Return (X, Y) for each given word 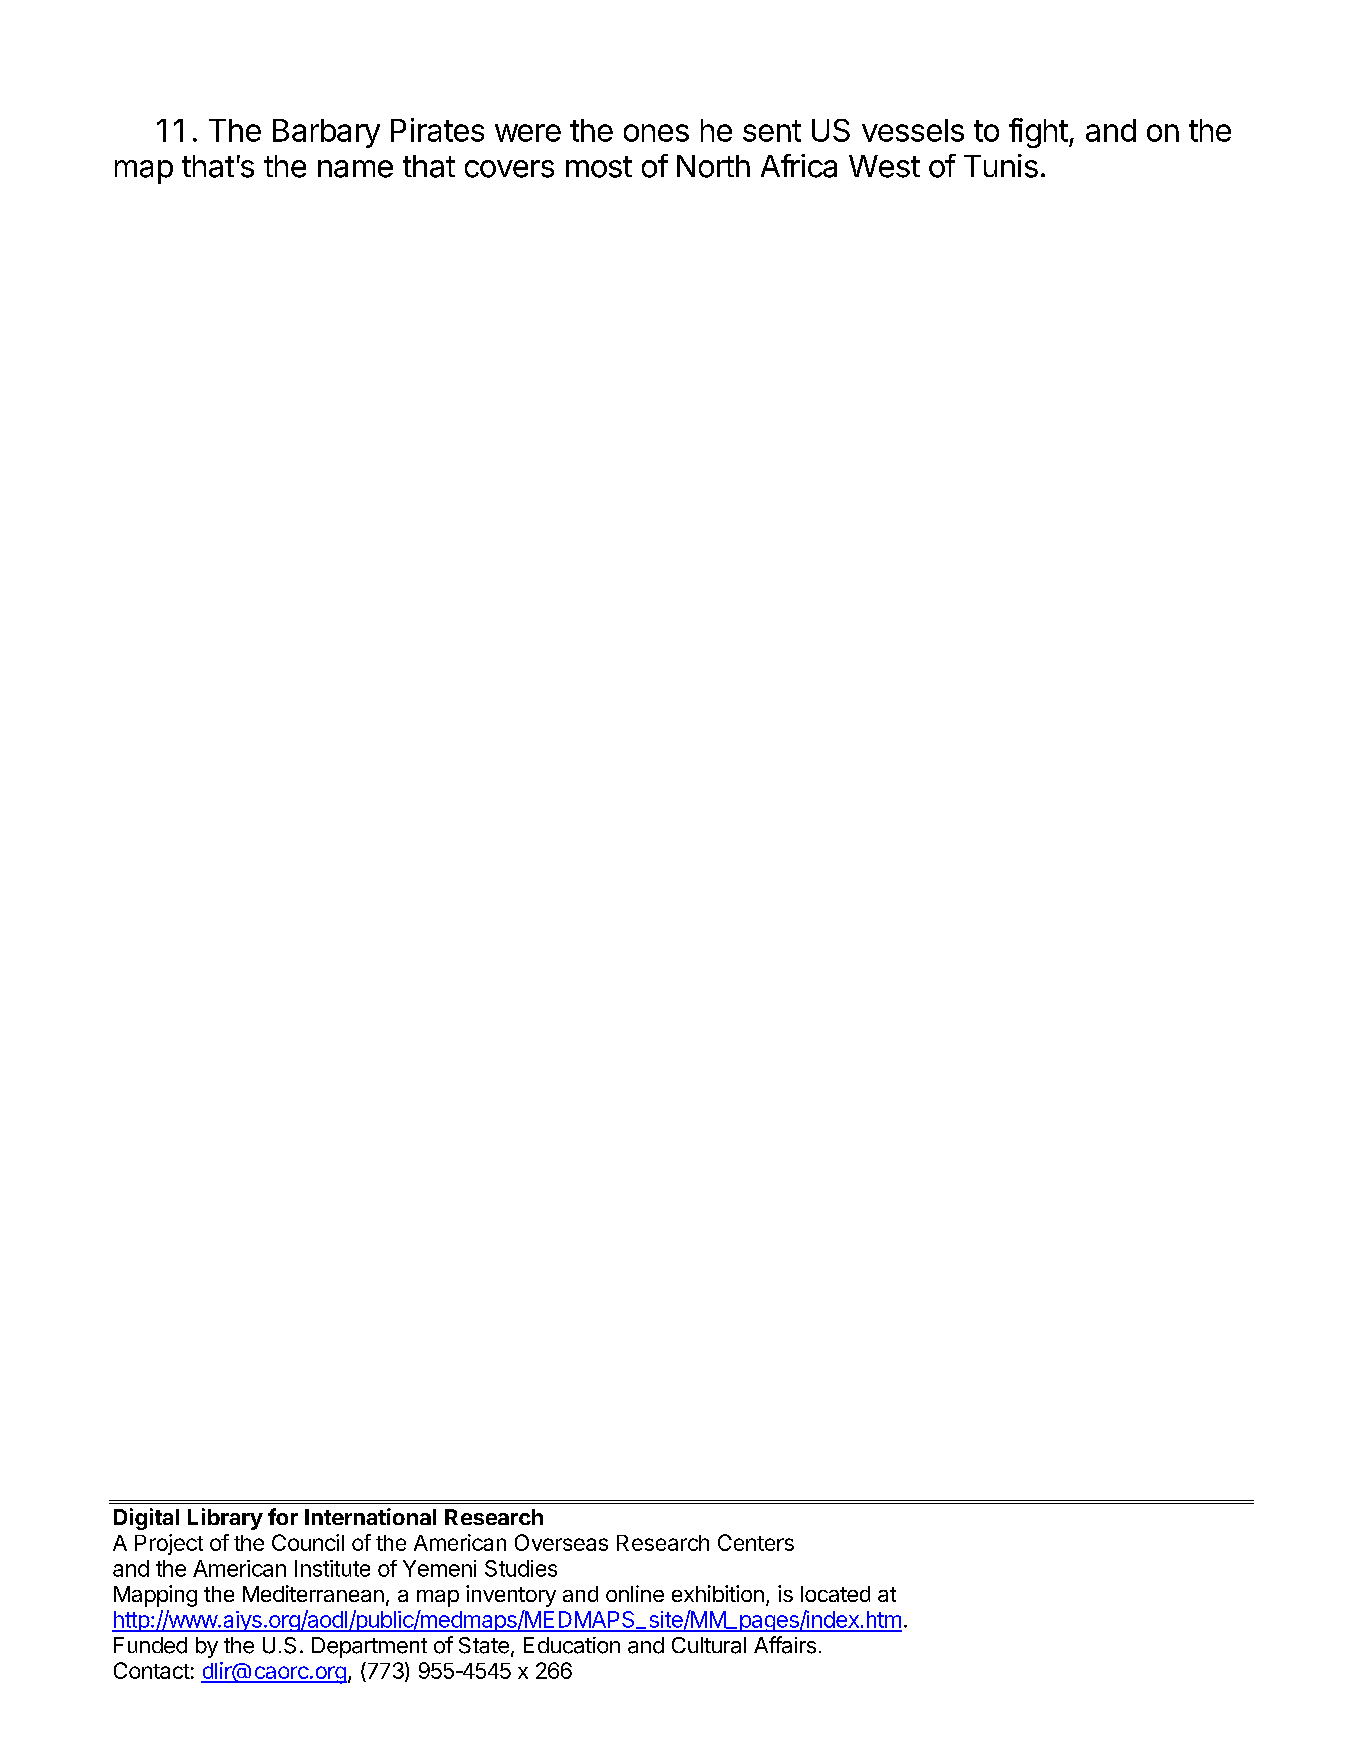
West (884, 166)
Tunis (1001, 166)
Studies (521, 1568)
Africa (799, 166)
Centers (756, 1542)
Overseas (561, 1542)
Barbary (326, 133)
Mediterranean (313, 1593)
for (283, 1516)
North (713, 166)
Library (225, 1519)
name (355, 169)
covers (509, 169)
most (599, 167)
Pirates (437, 130)
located (835, 1594)
